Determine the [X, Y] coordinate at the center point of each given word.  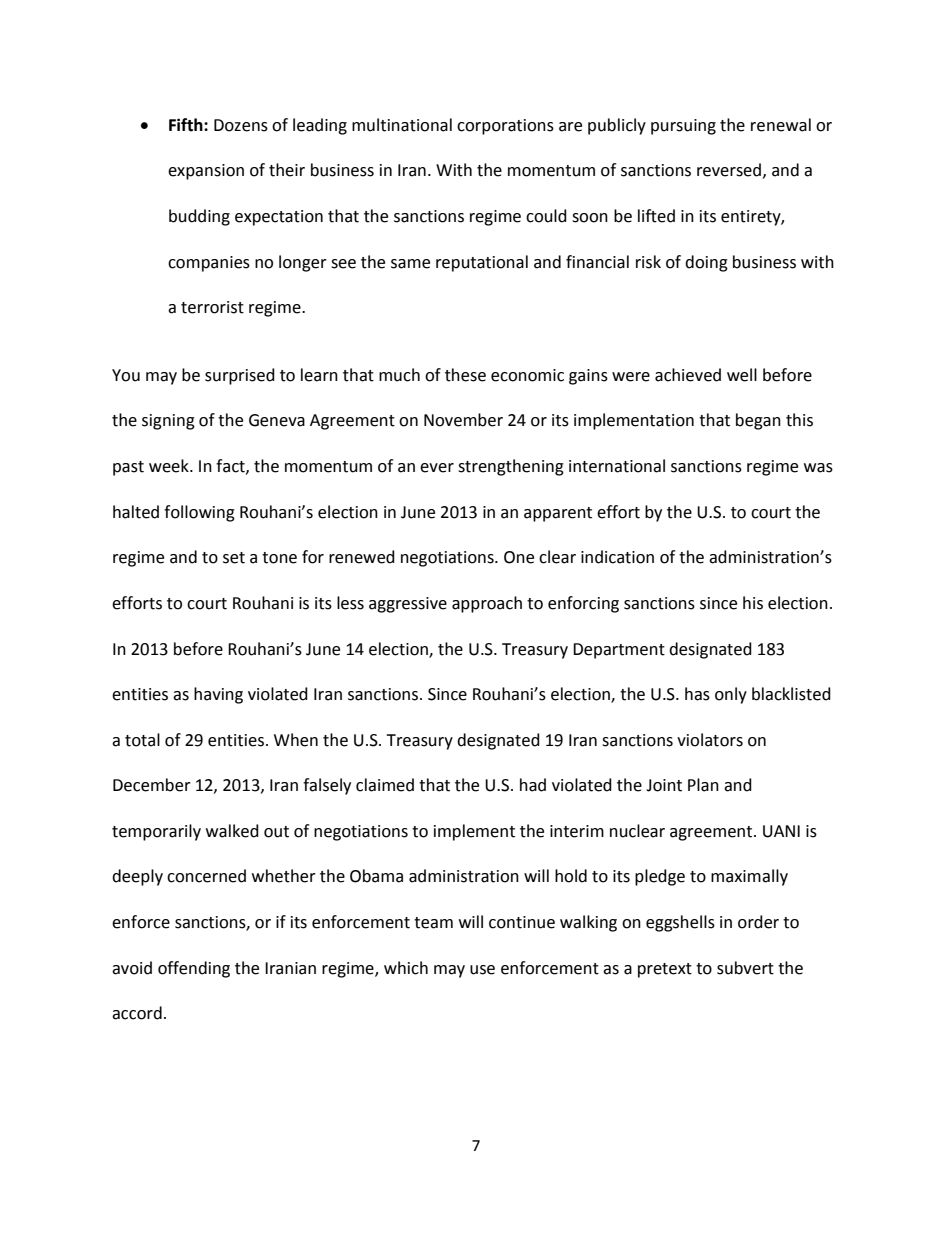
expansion [206, 172]
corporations [505, 127]
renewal [781, 125]
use [482, 970]
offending [194, 969]
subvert [745, 968]
